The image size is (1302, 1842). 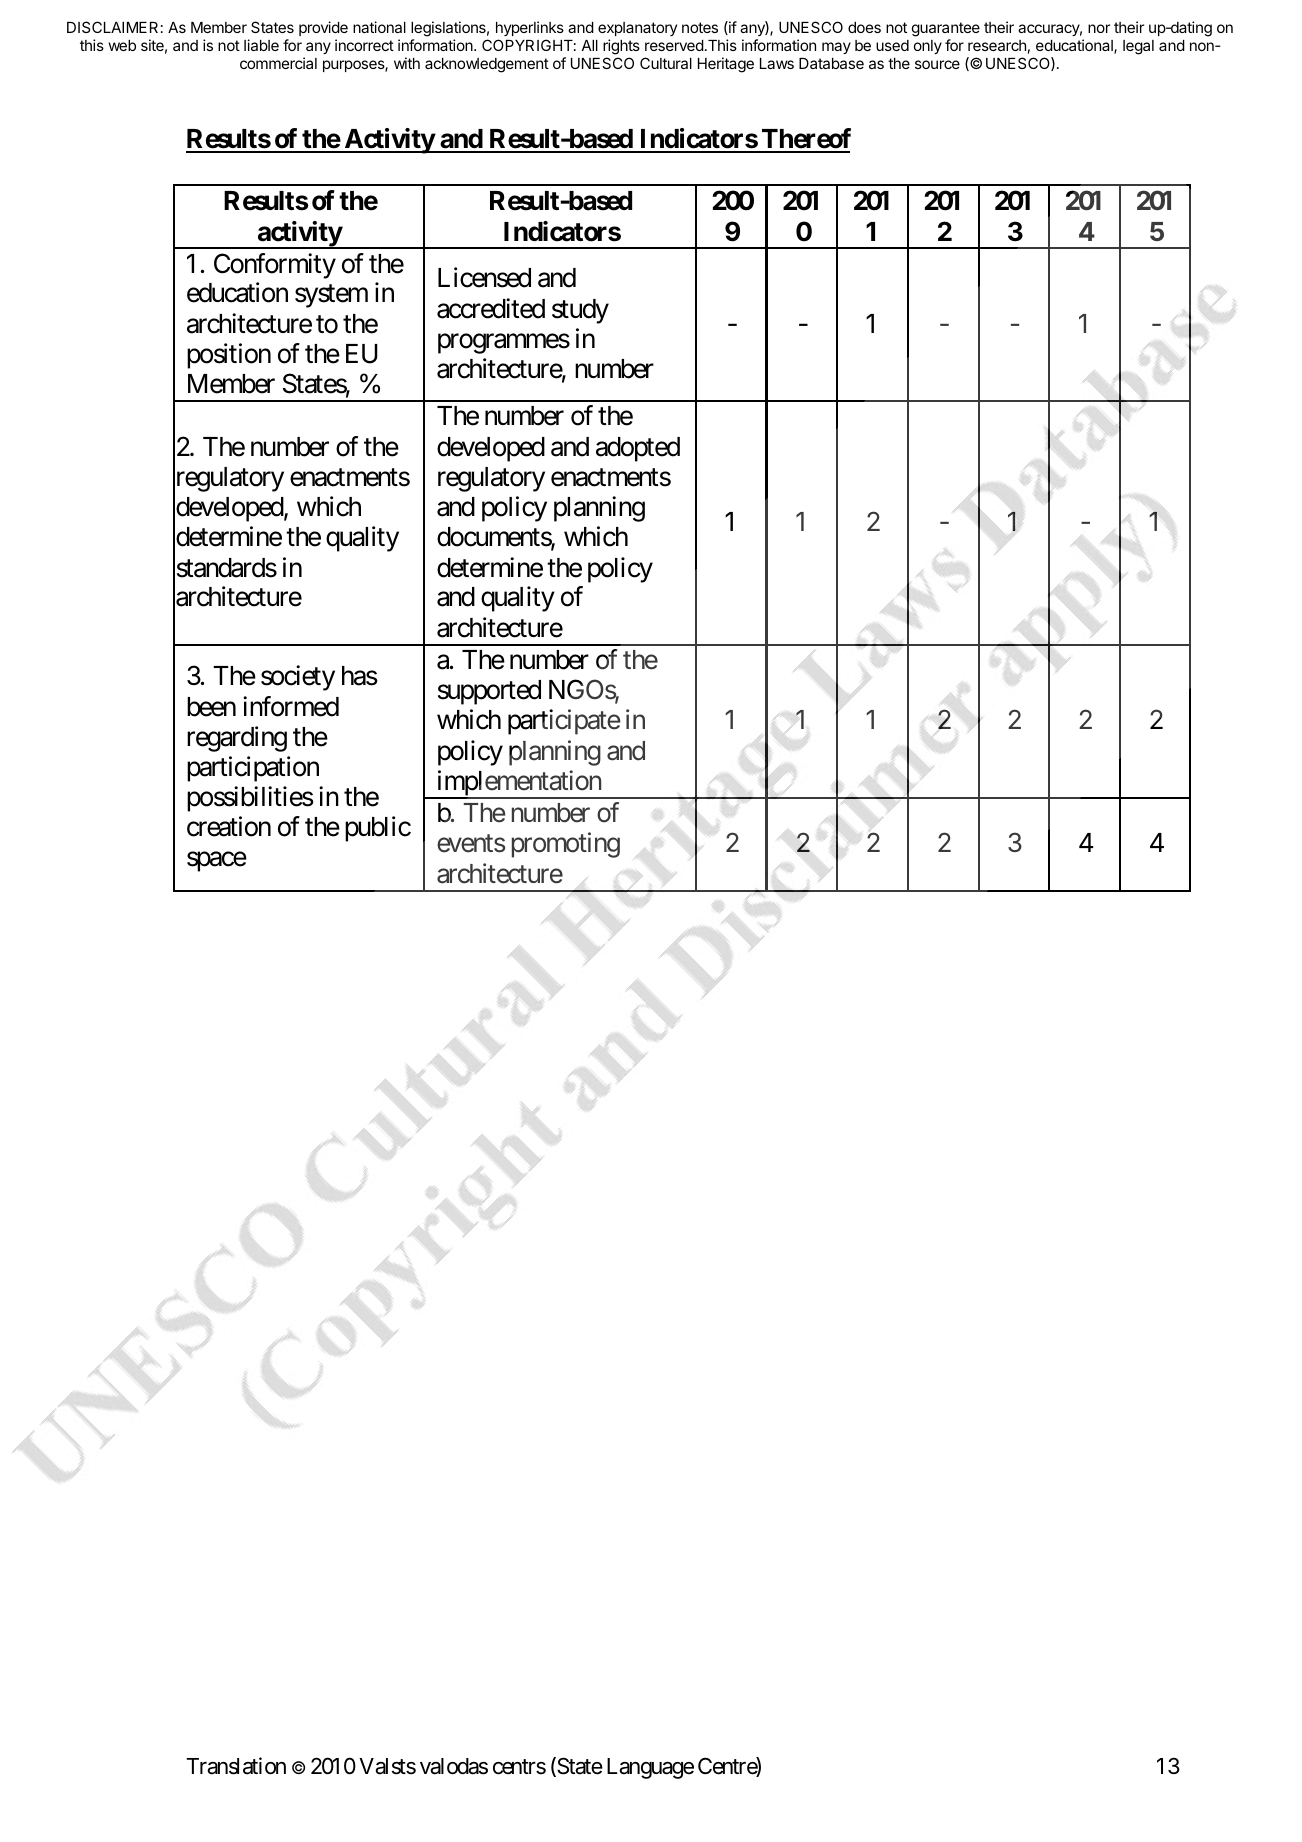 What do you see at coordinates (236, 1766) in the screenshot?
I see `Translation` at bounding box center [236, 1766].
